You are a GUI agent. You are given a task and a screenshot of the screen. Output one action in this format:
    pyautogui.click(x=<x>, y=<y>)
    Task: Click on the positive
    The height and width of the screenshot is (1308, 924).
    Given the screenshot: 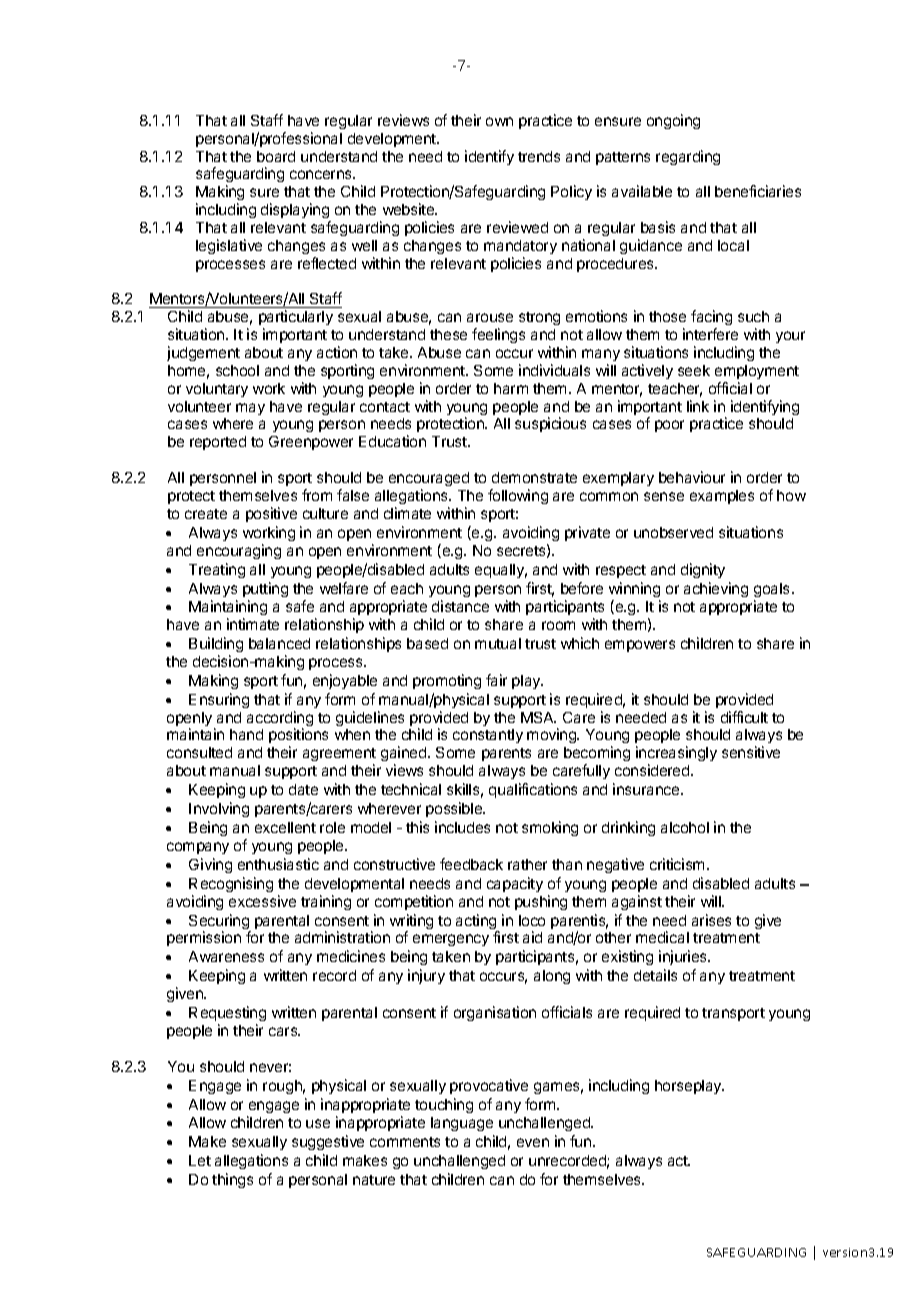 What is the action you would take?
    pyautogui.click(x=271, y=514)
